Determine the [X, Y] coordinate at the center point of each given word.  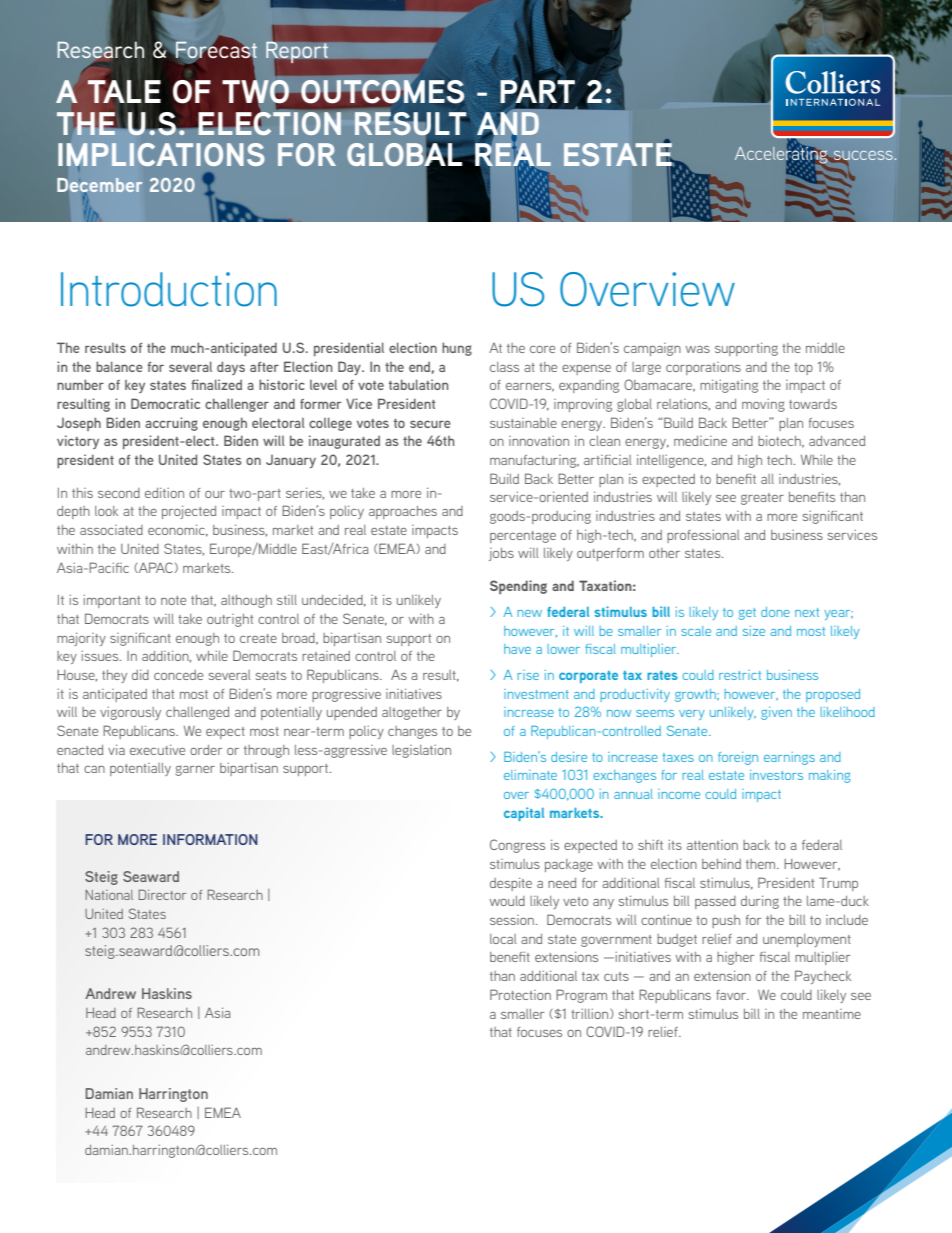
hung [457, 349]
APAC [156, 567]
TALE [124, 91]
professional [703, 536]
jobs [501, 554]
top [803, 369]
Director [162, 894]
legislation [421, 751]
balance [119, 366]
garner [195, 770]
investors [776, 775]
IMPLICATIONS [161, 154]
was [698, 349]
